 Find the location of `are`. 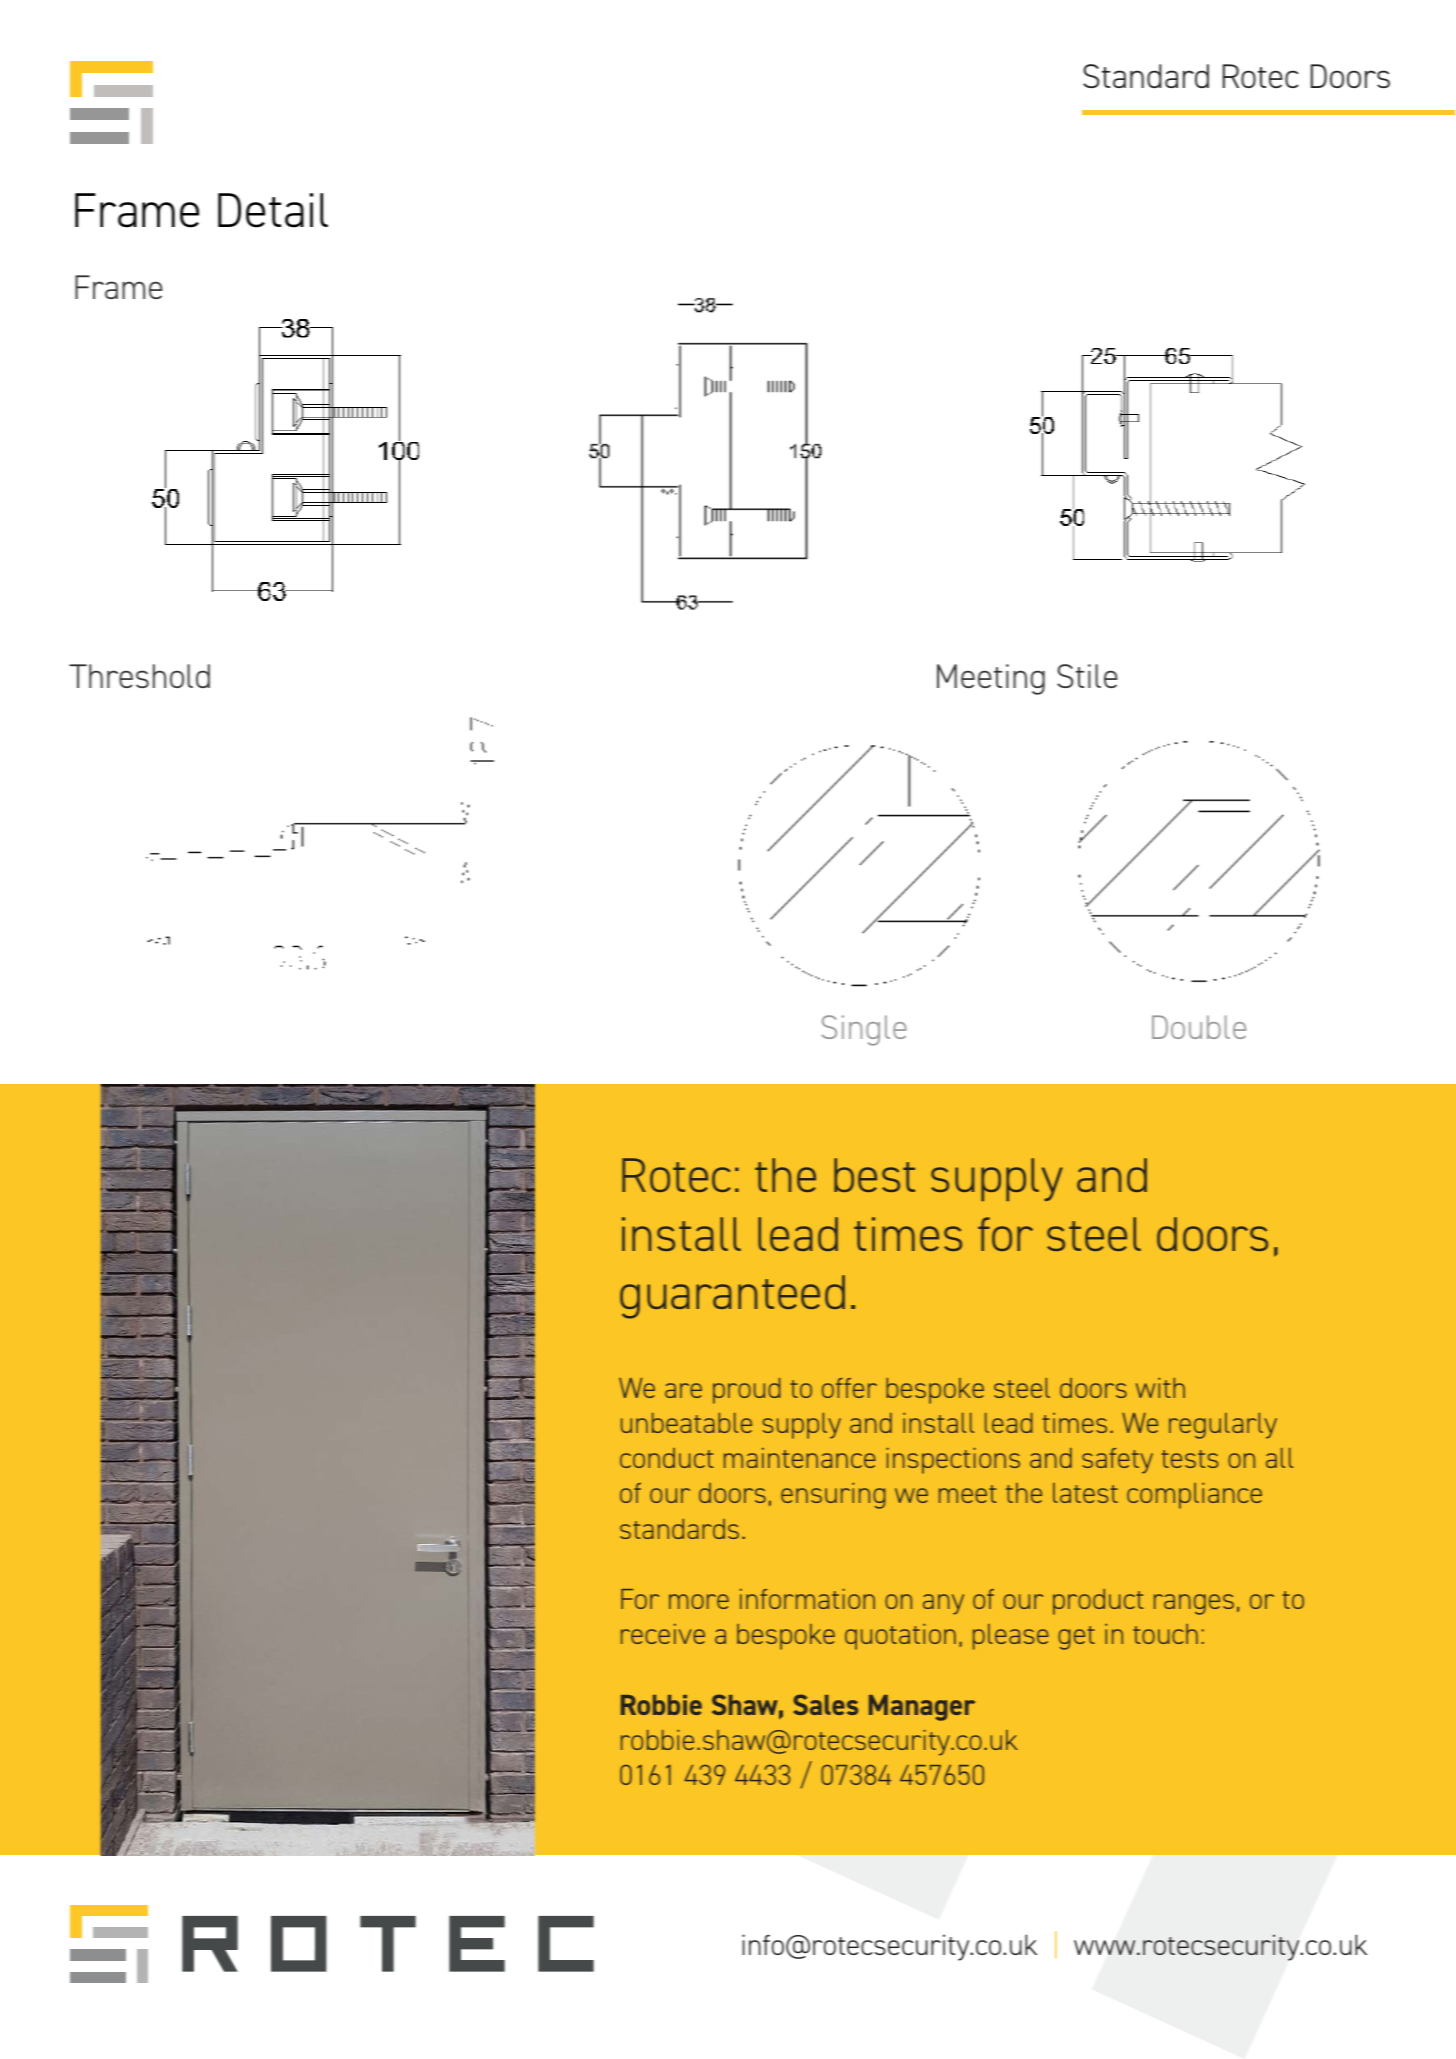

are is located at coordinates (683, 1390).
